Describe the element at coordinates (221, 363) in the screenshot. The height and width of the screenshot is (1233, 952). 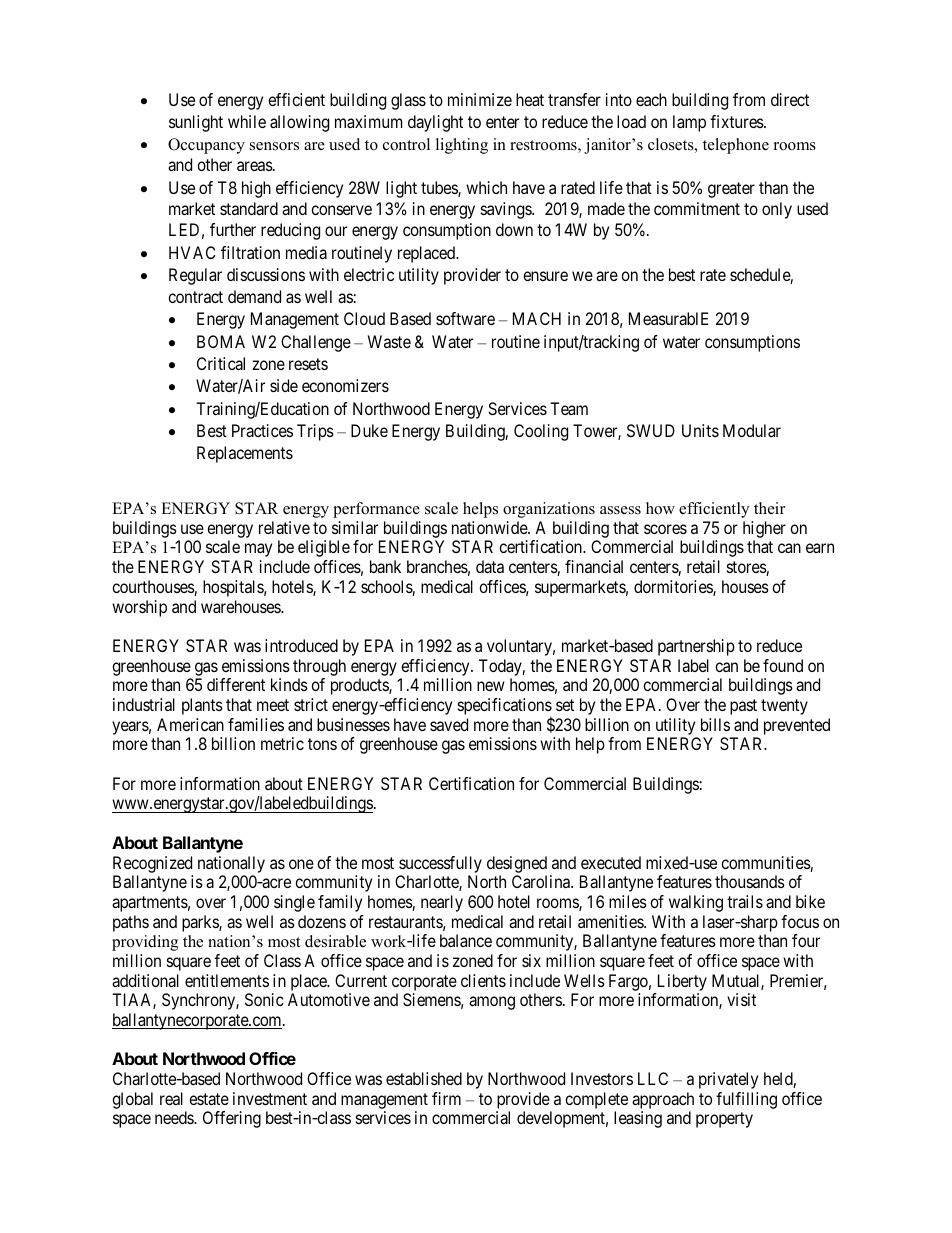
I see `Critical` at that location.
